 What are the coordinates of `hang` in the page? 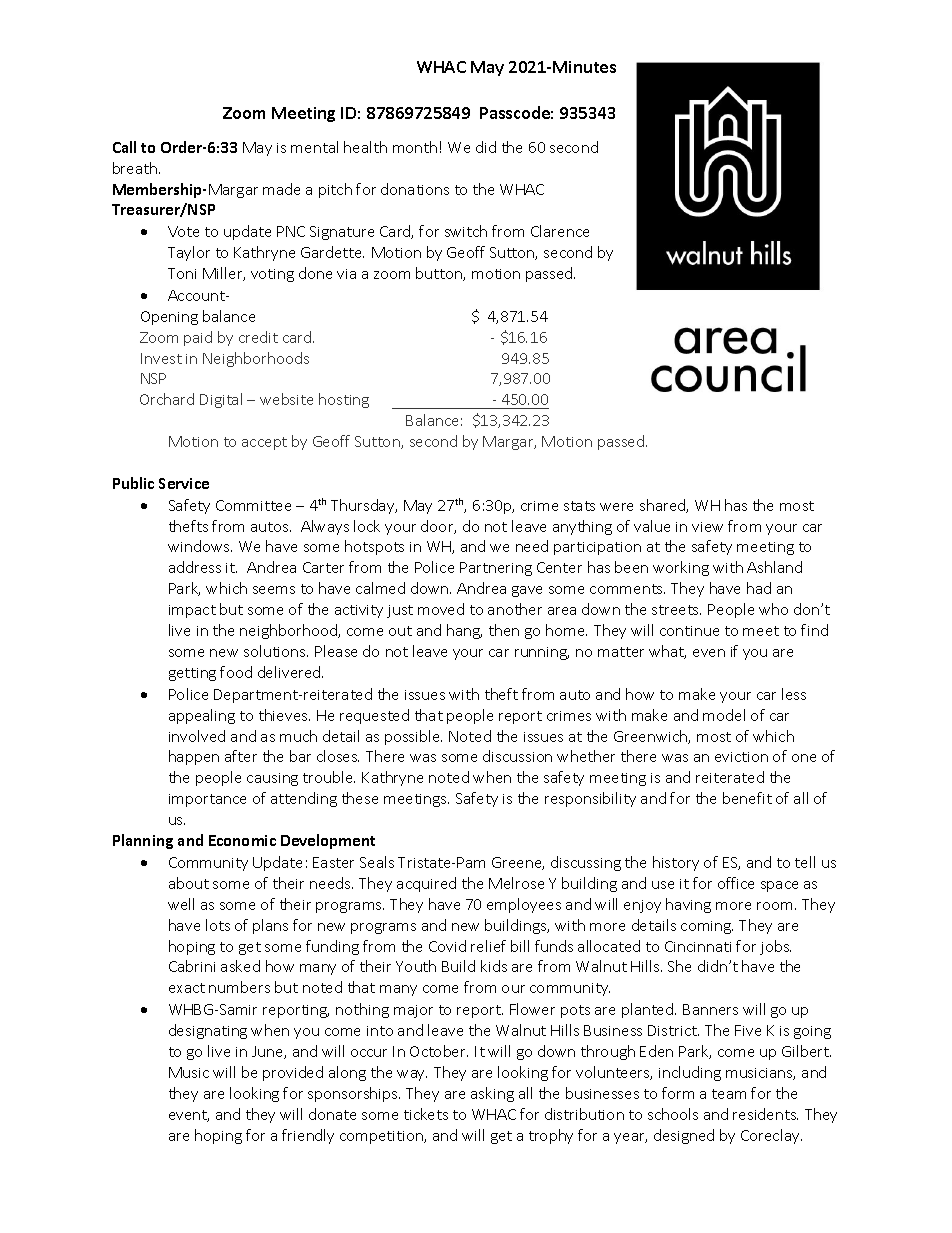 It's located at (464, 631).
